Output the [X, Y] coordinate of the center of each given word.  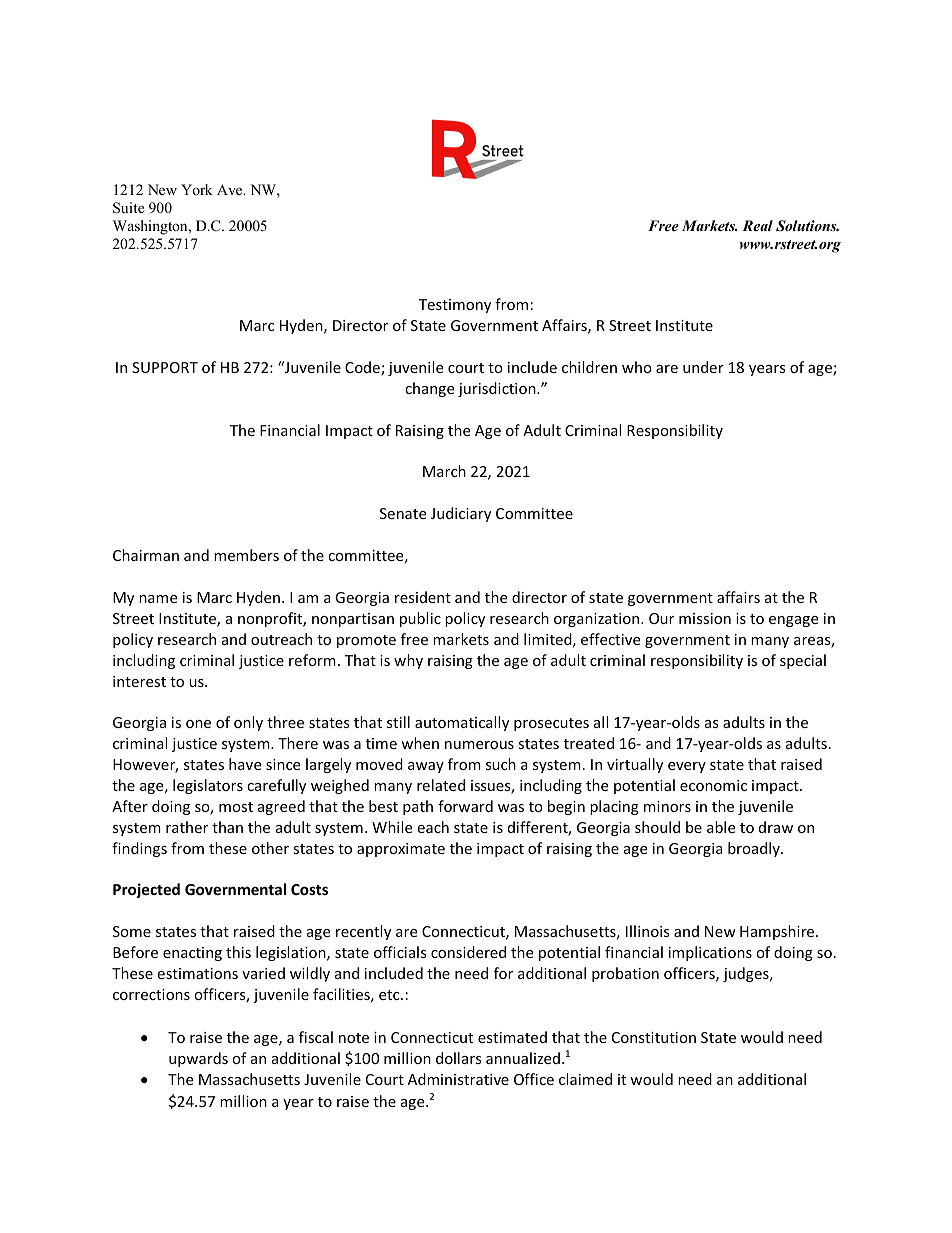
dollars [459, 1058]
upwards [198, 1059]
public [420, 619]
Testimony [455, 306]
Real [757, 225]
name [158, 599]
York [197, 189]
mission [705, 618]
